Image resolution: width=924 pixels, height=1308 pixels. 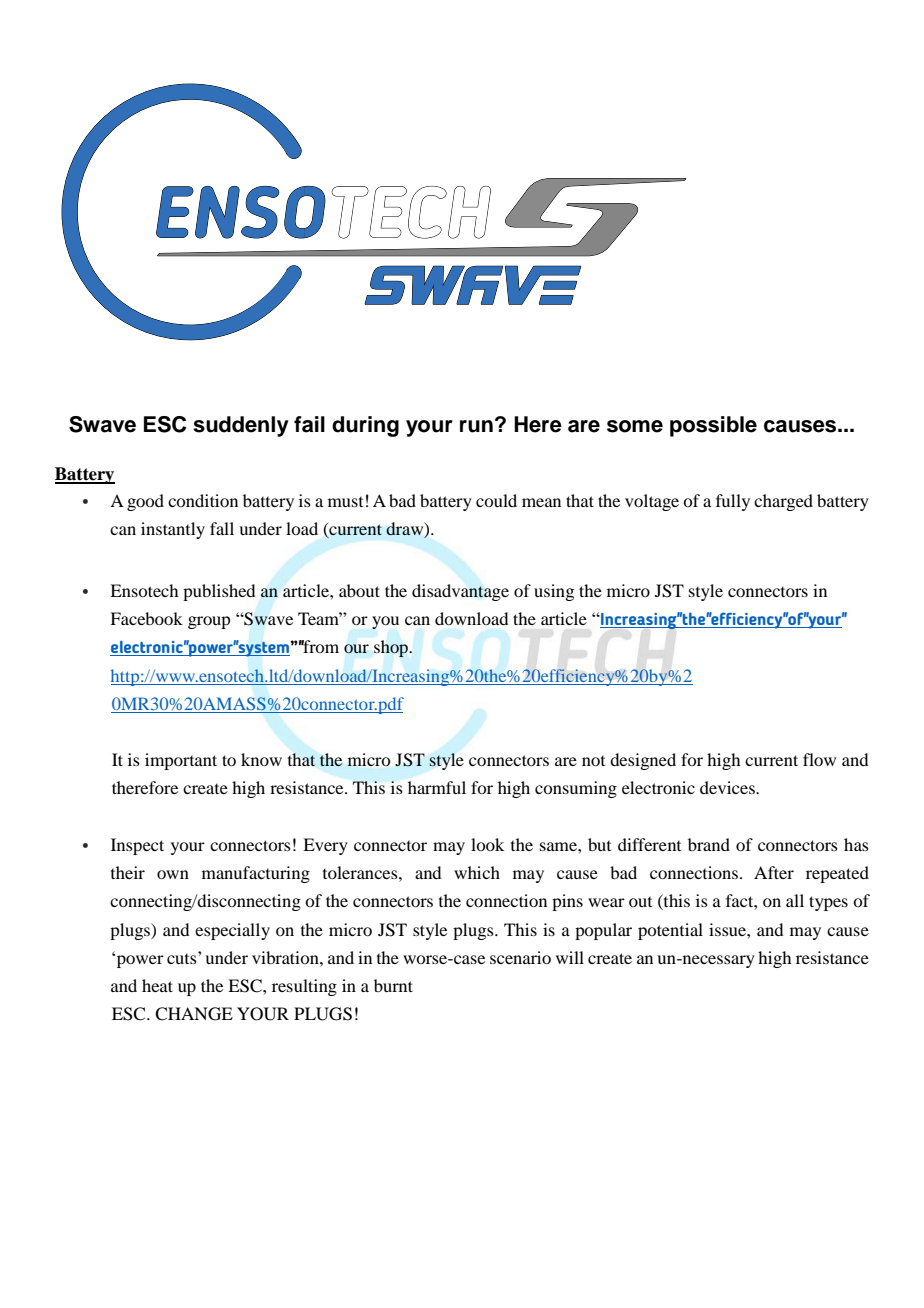 I want to click on devices, so click(x=728, y=787).
